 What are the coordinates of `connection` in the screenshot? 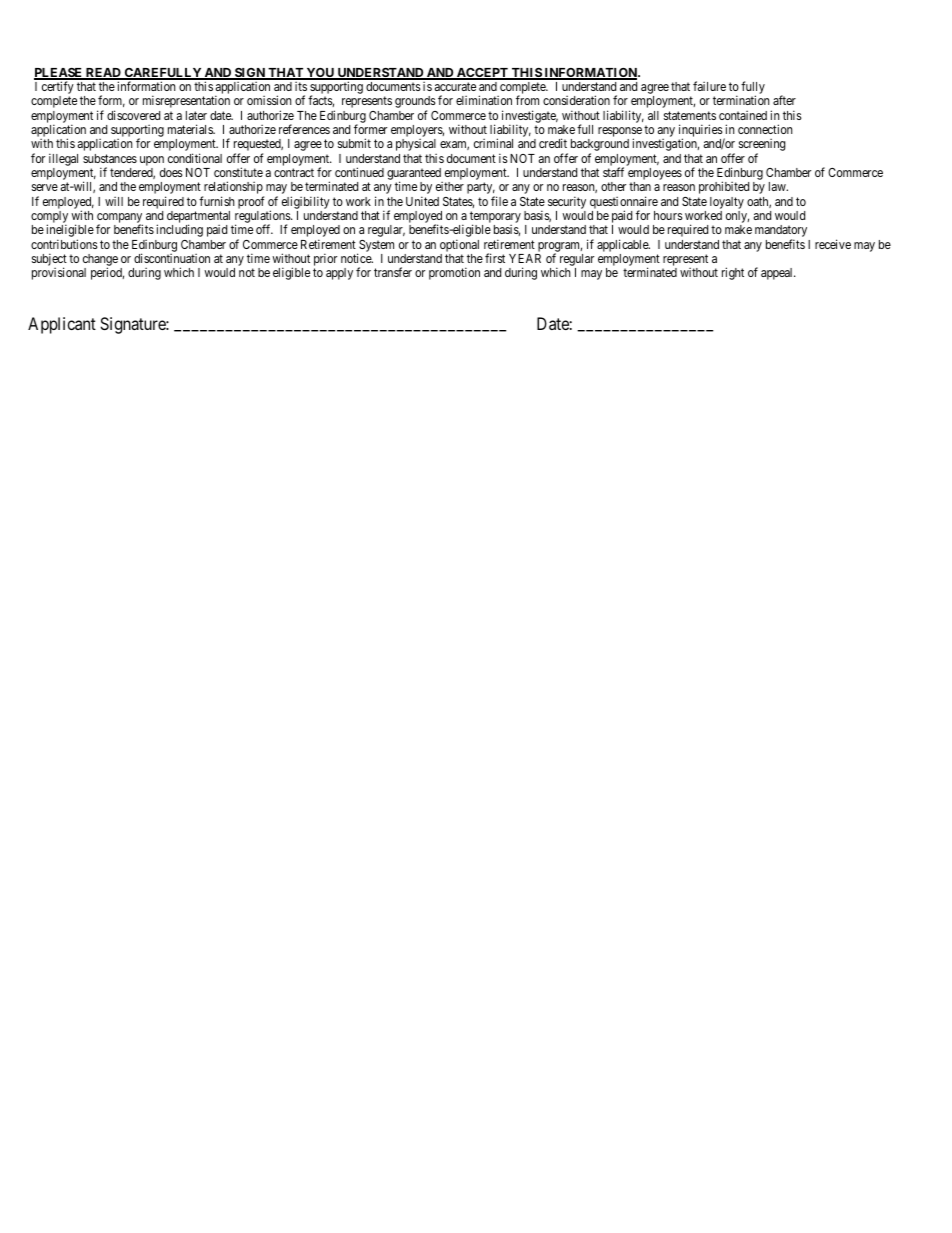 It's located at (765, 129).
